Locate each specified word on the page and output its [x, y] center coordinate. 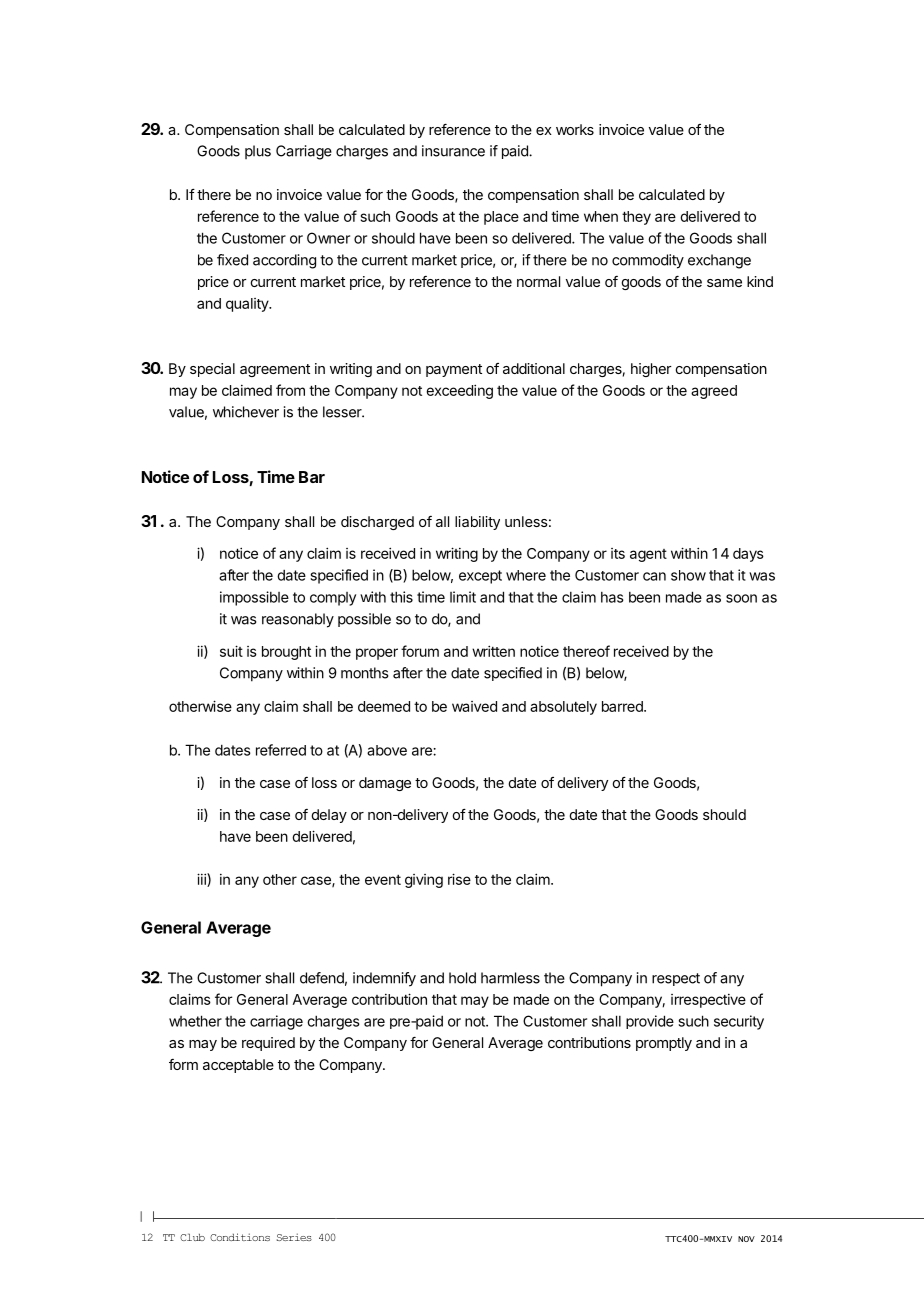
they [636, 218]
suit [231, 651]
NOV [746, 1239]
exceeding [459, 391]
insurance [453, 151]
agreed [714, 392]
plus [258, 152]
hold [462, 978]
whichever [246, 412]
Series [294, 1237]
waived [474, 706]
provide [650, 1022]
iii [202, 880]
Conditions [240, 1237]
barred [623, 706]
